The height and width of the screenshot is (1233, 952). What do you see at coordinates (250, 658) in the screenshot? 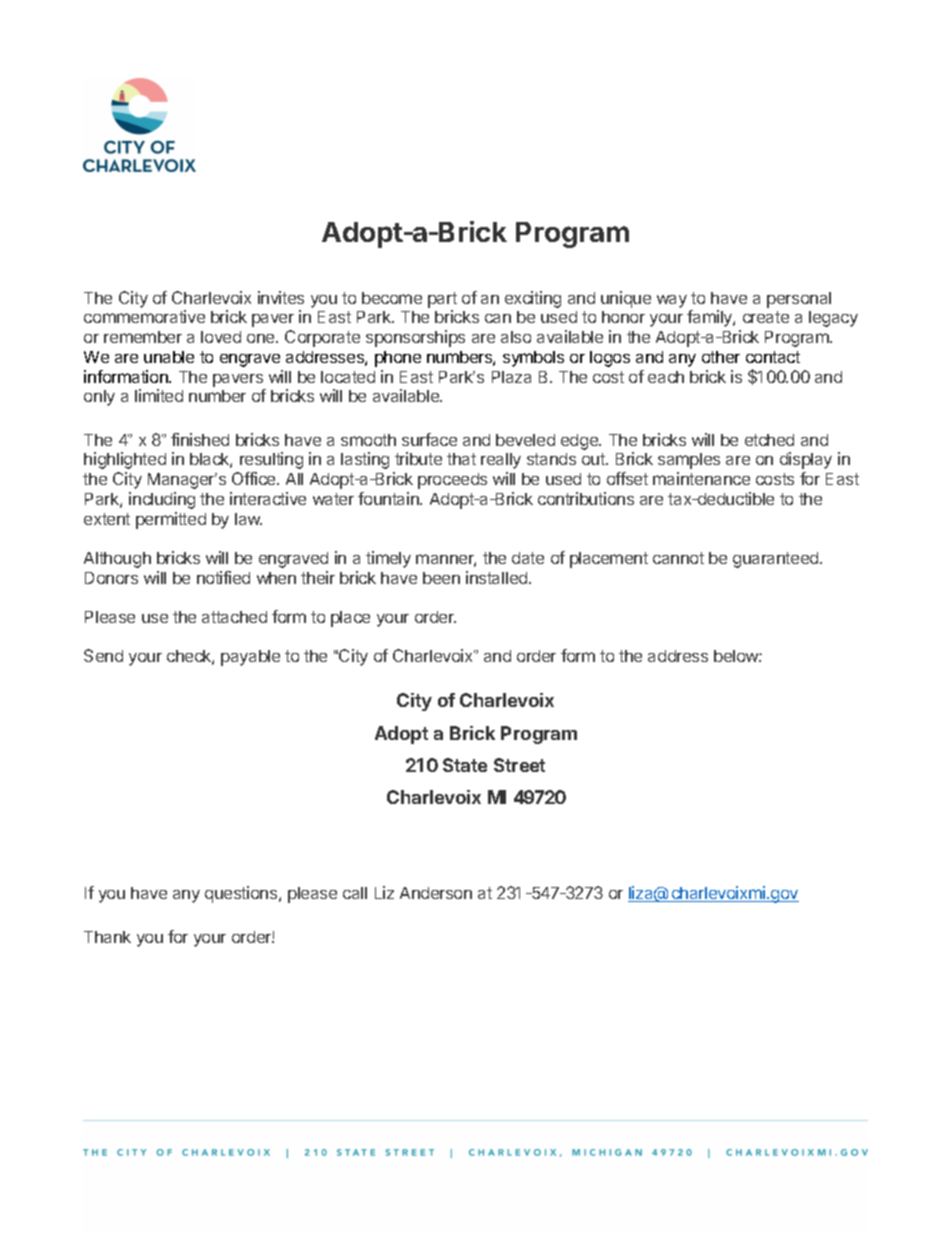
I see `payable` at bounding box center [250, 658].
